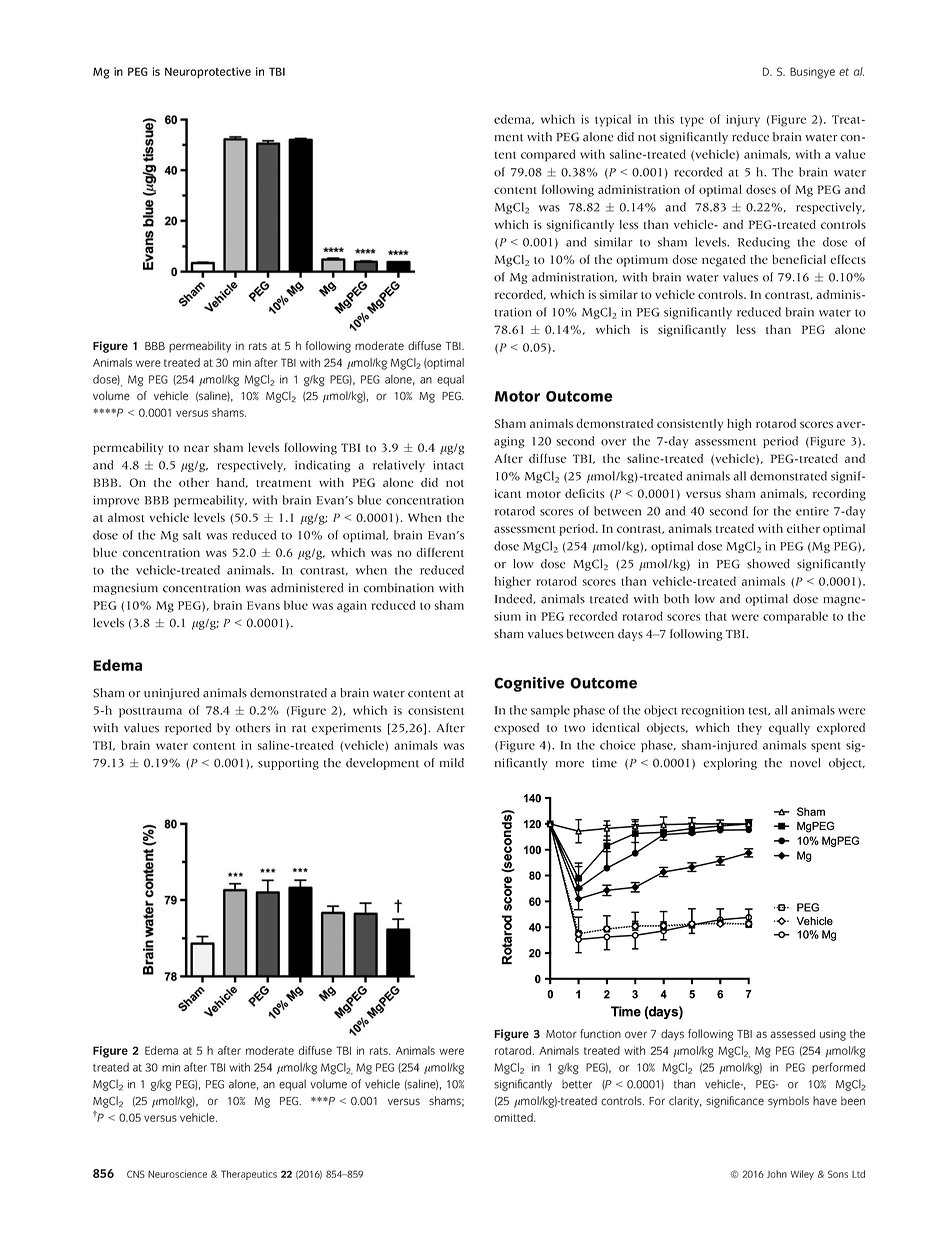 The height and width of the document is (1251, 952). I want to click on better, so click(577, 1084).
